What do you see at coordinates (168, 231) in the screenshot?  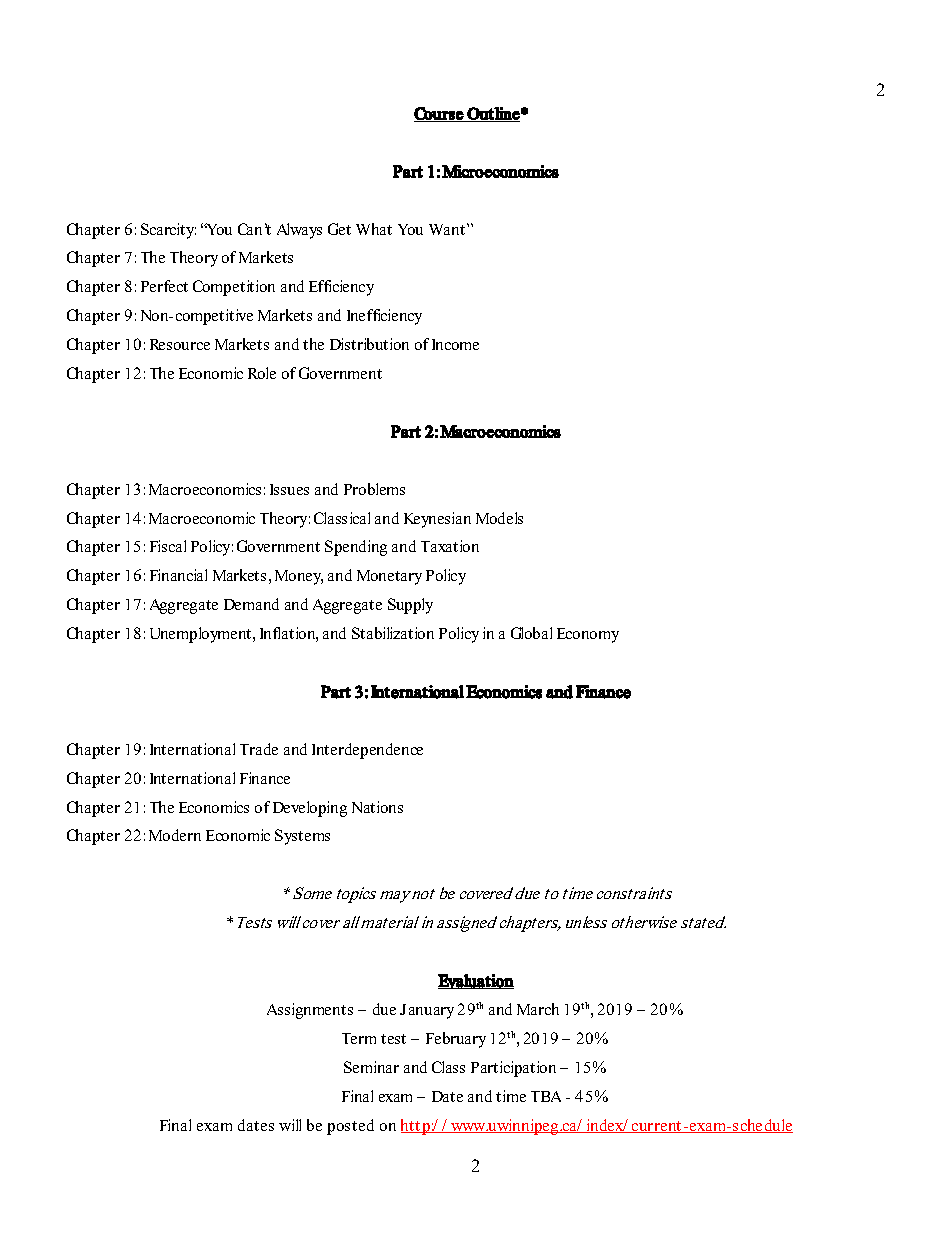 I see `Scarcity` at bounding box center [168, 231].
